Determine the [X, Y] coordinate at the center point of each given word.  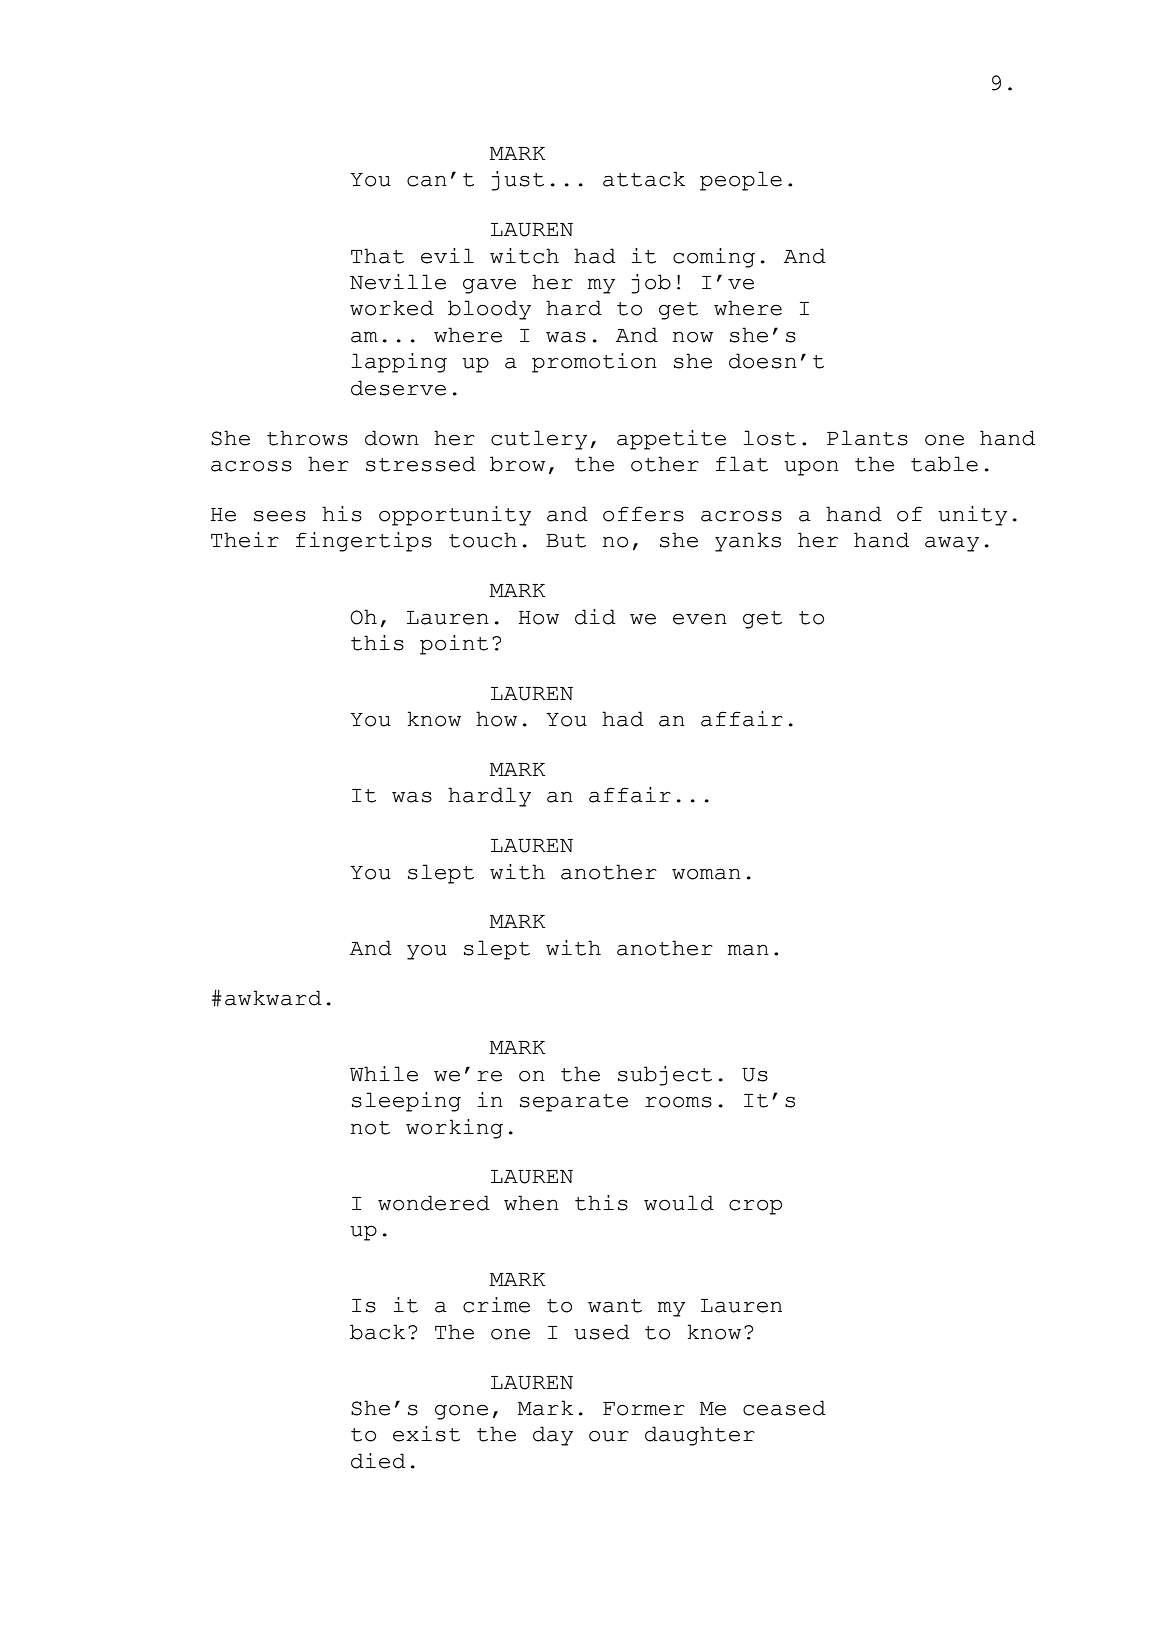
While [384, 1074]
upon [811, 468]
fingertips [364, 542]
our [609, 1436]
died [378, 1461]
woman [706, 874]
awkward [273, 998]
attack [644, 179]
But [566, 541]
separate [574, 1103]
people [741, 181]
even [700, 619]
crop [755, 1207]
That [377, 256]
